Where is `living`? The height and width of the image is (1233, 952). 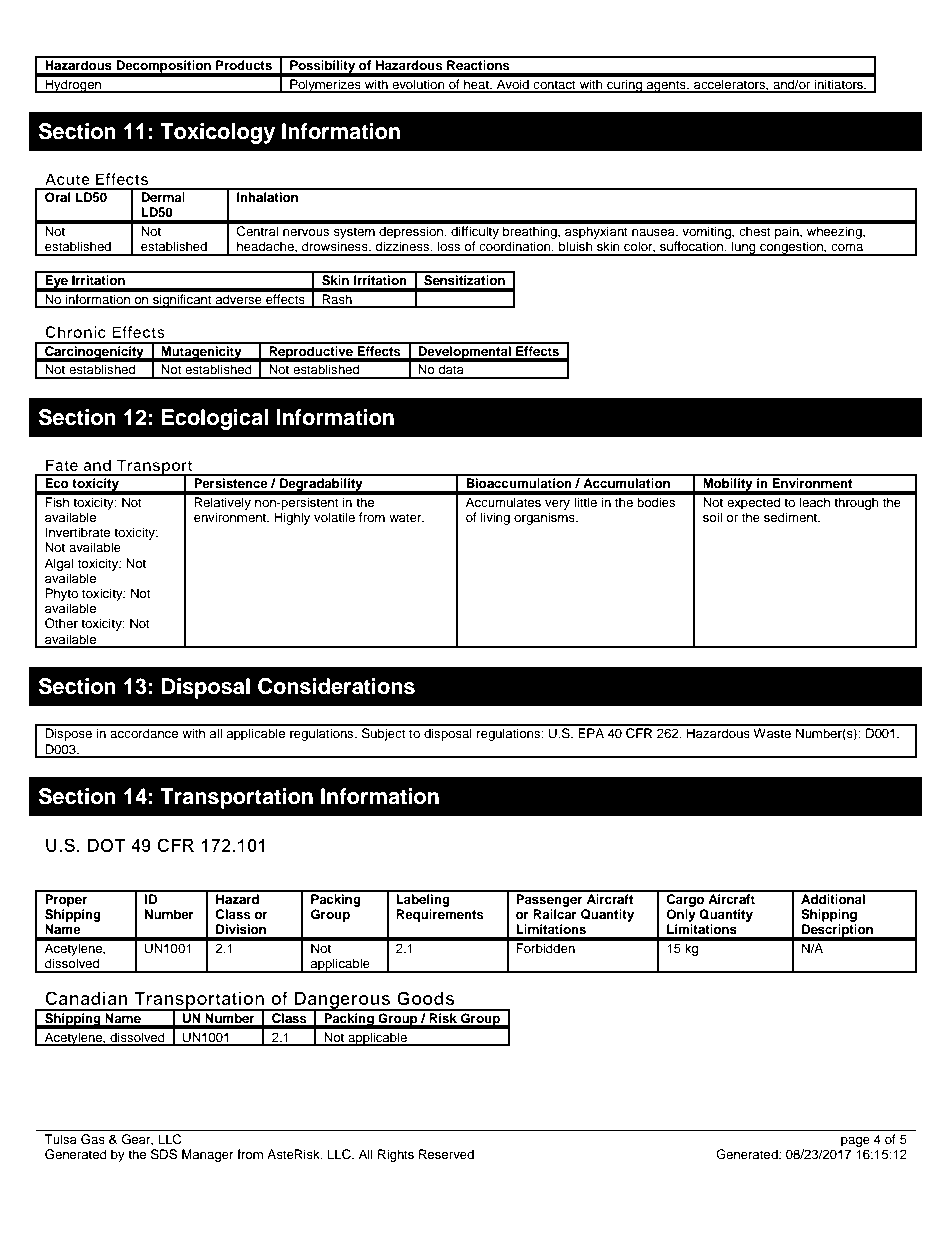
living is located at coordinates (495, 518).
